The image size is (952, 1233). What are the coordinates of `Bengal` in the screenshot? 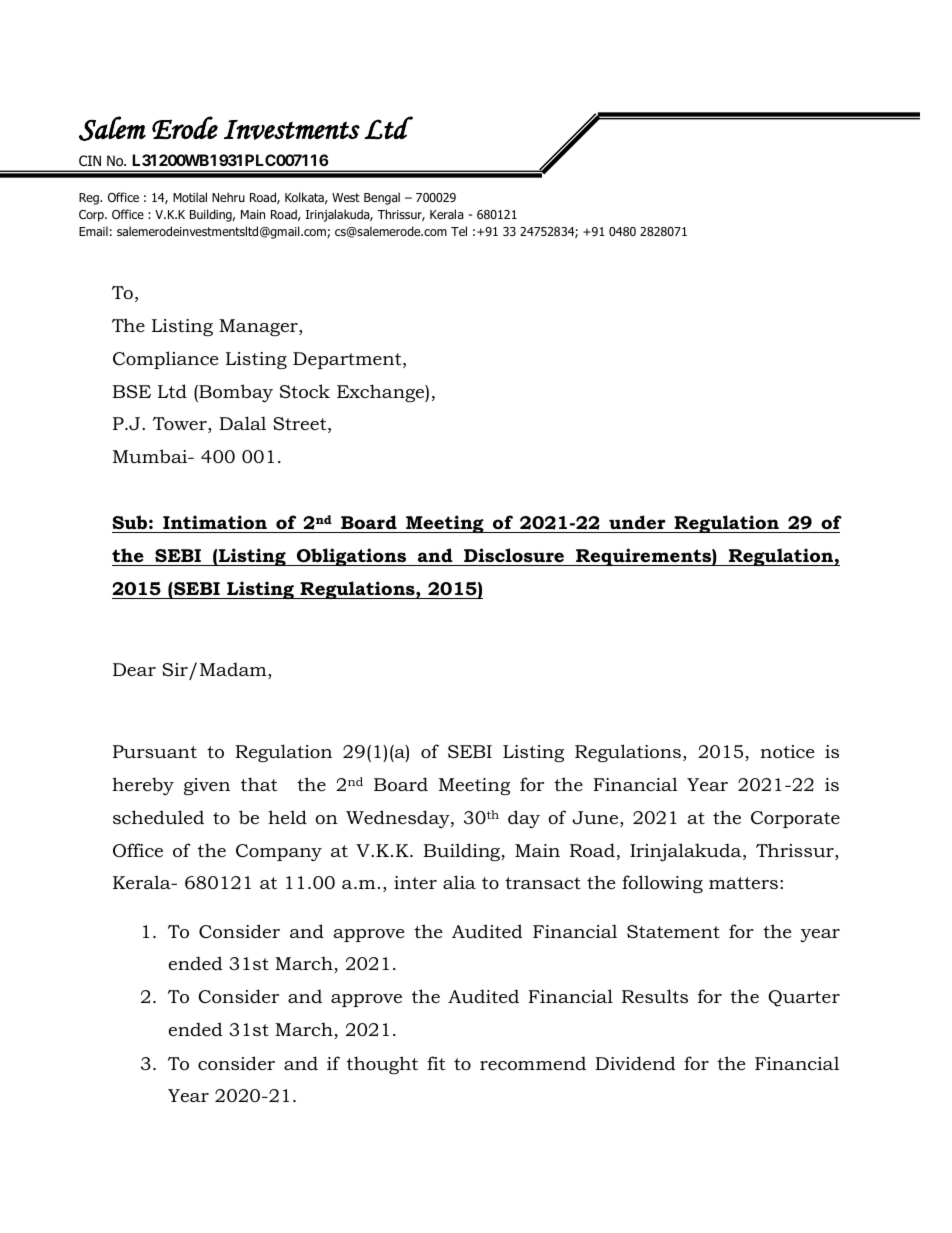 It's located at (382, 198).
